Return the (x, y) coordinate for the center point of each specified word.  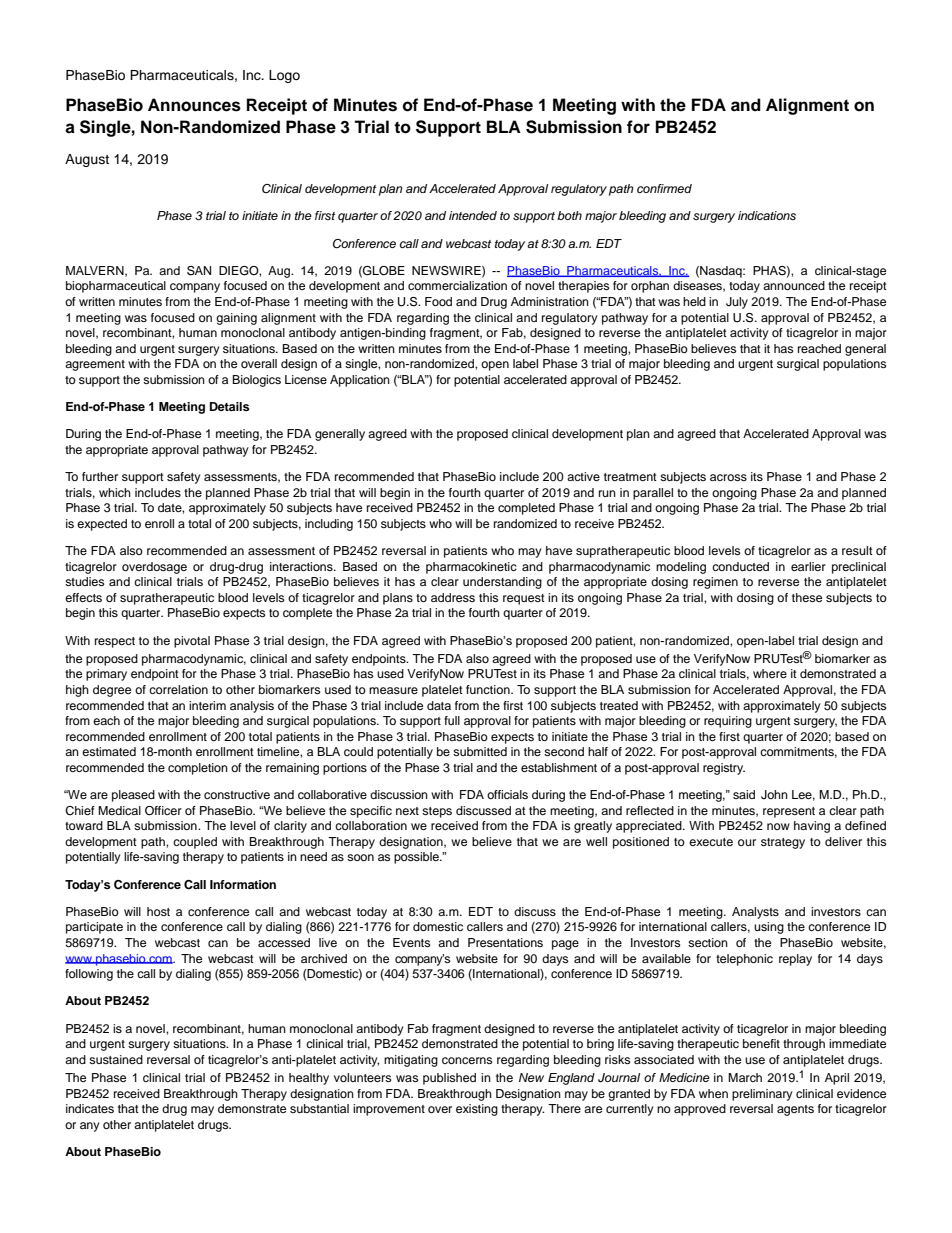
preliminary (762, 1095)
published (449, 1079)
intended (473, 215)
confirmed (664, 188)
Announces (194, 105)
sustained (116, 1059)
